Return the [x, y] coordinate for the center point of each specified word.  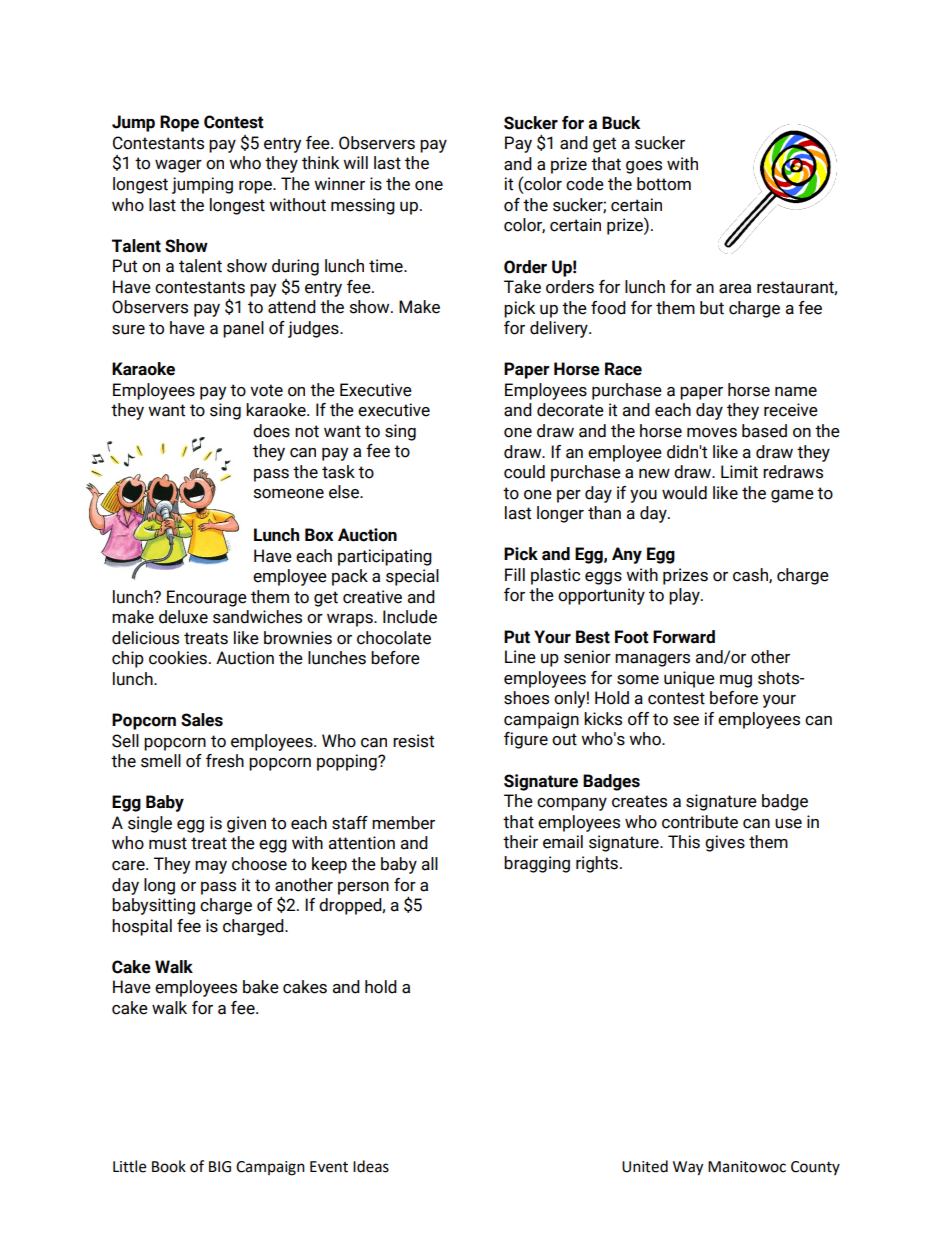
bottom [664, 184]
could [524, 472]
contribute [700, 822]
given [246, 824]
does [271, 431]
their [520, 842]
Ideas [371, 1166]
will [355, 162]
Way [688, 1168]
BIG [220, 1167]
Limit [739, 472]
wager [178, 166]
